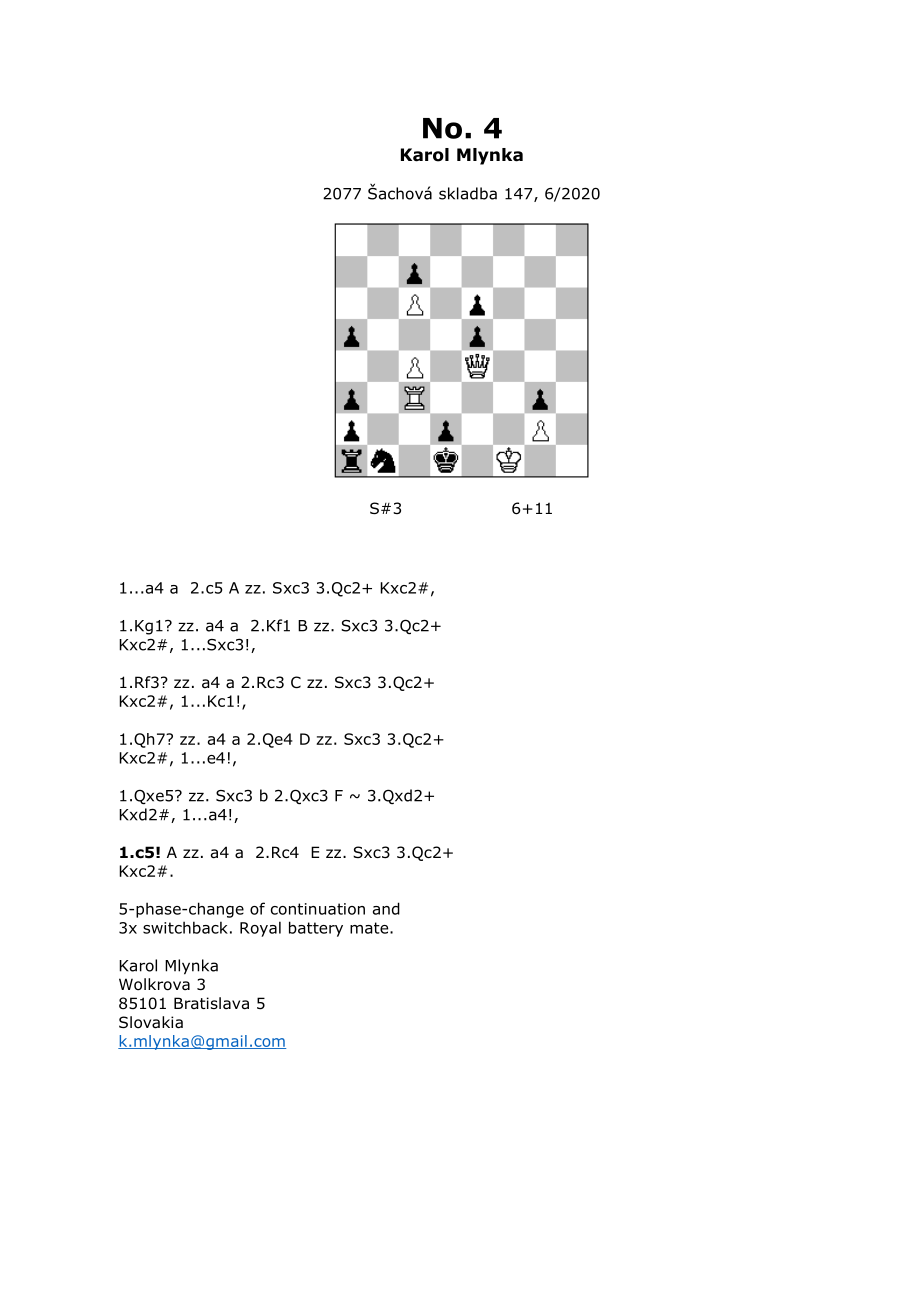  I want to click on Slovakia, so click(151, 1022).
